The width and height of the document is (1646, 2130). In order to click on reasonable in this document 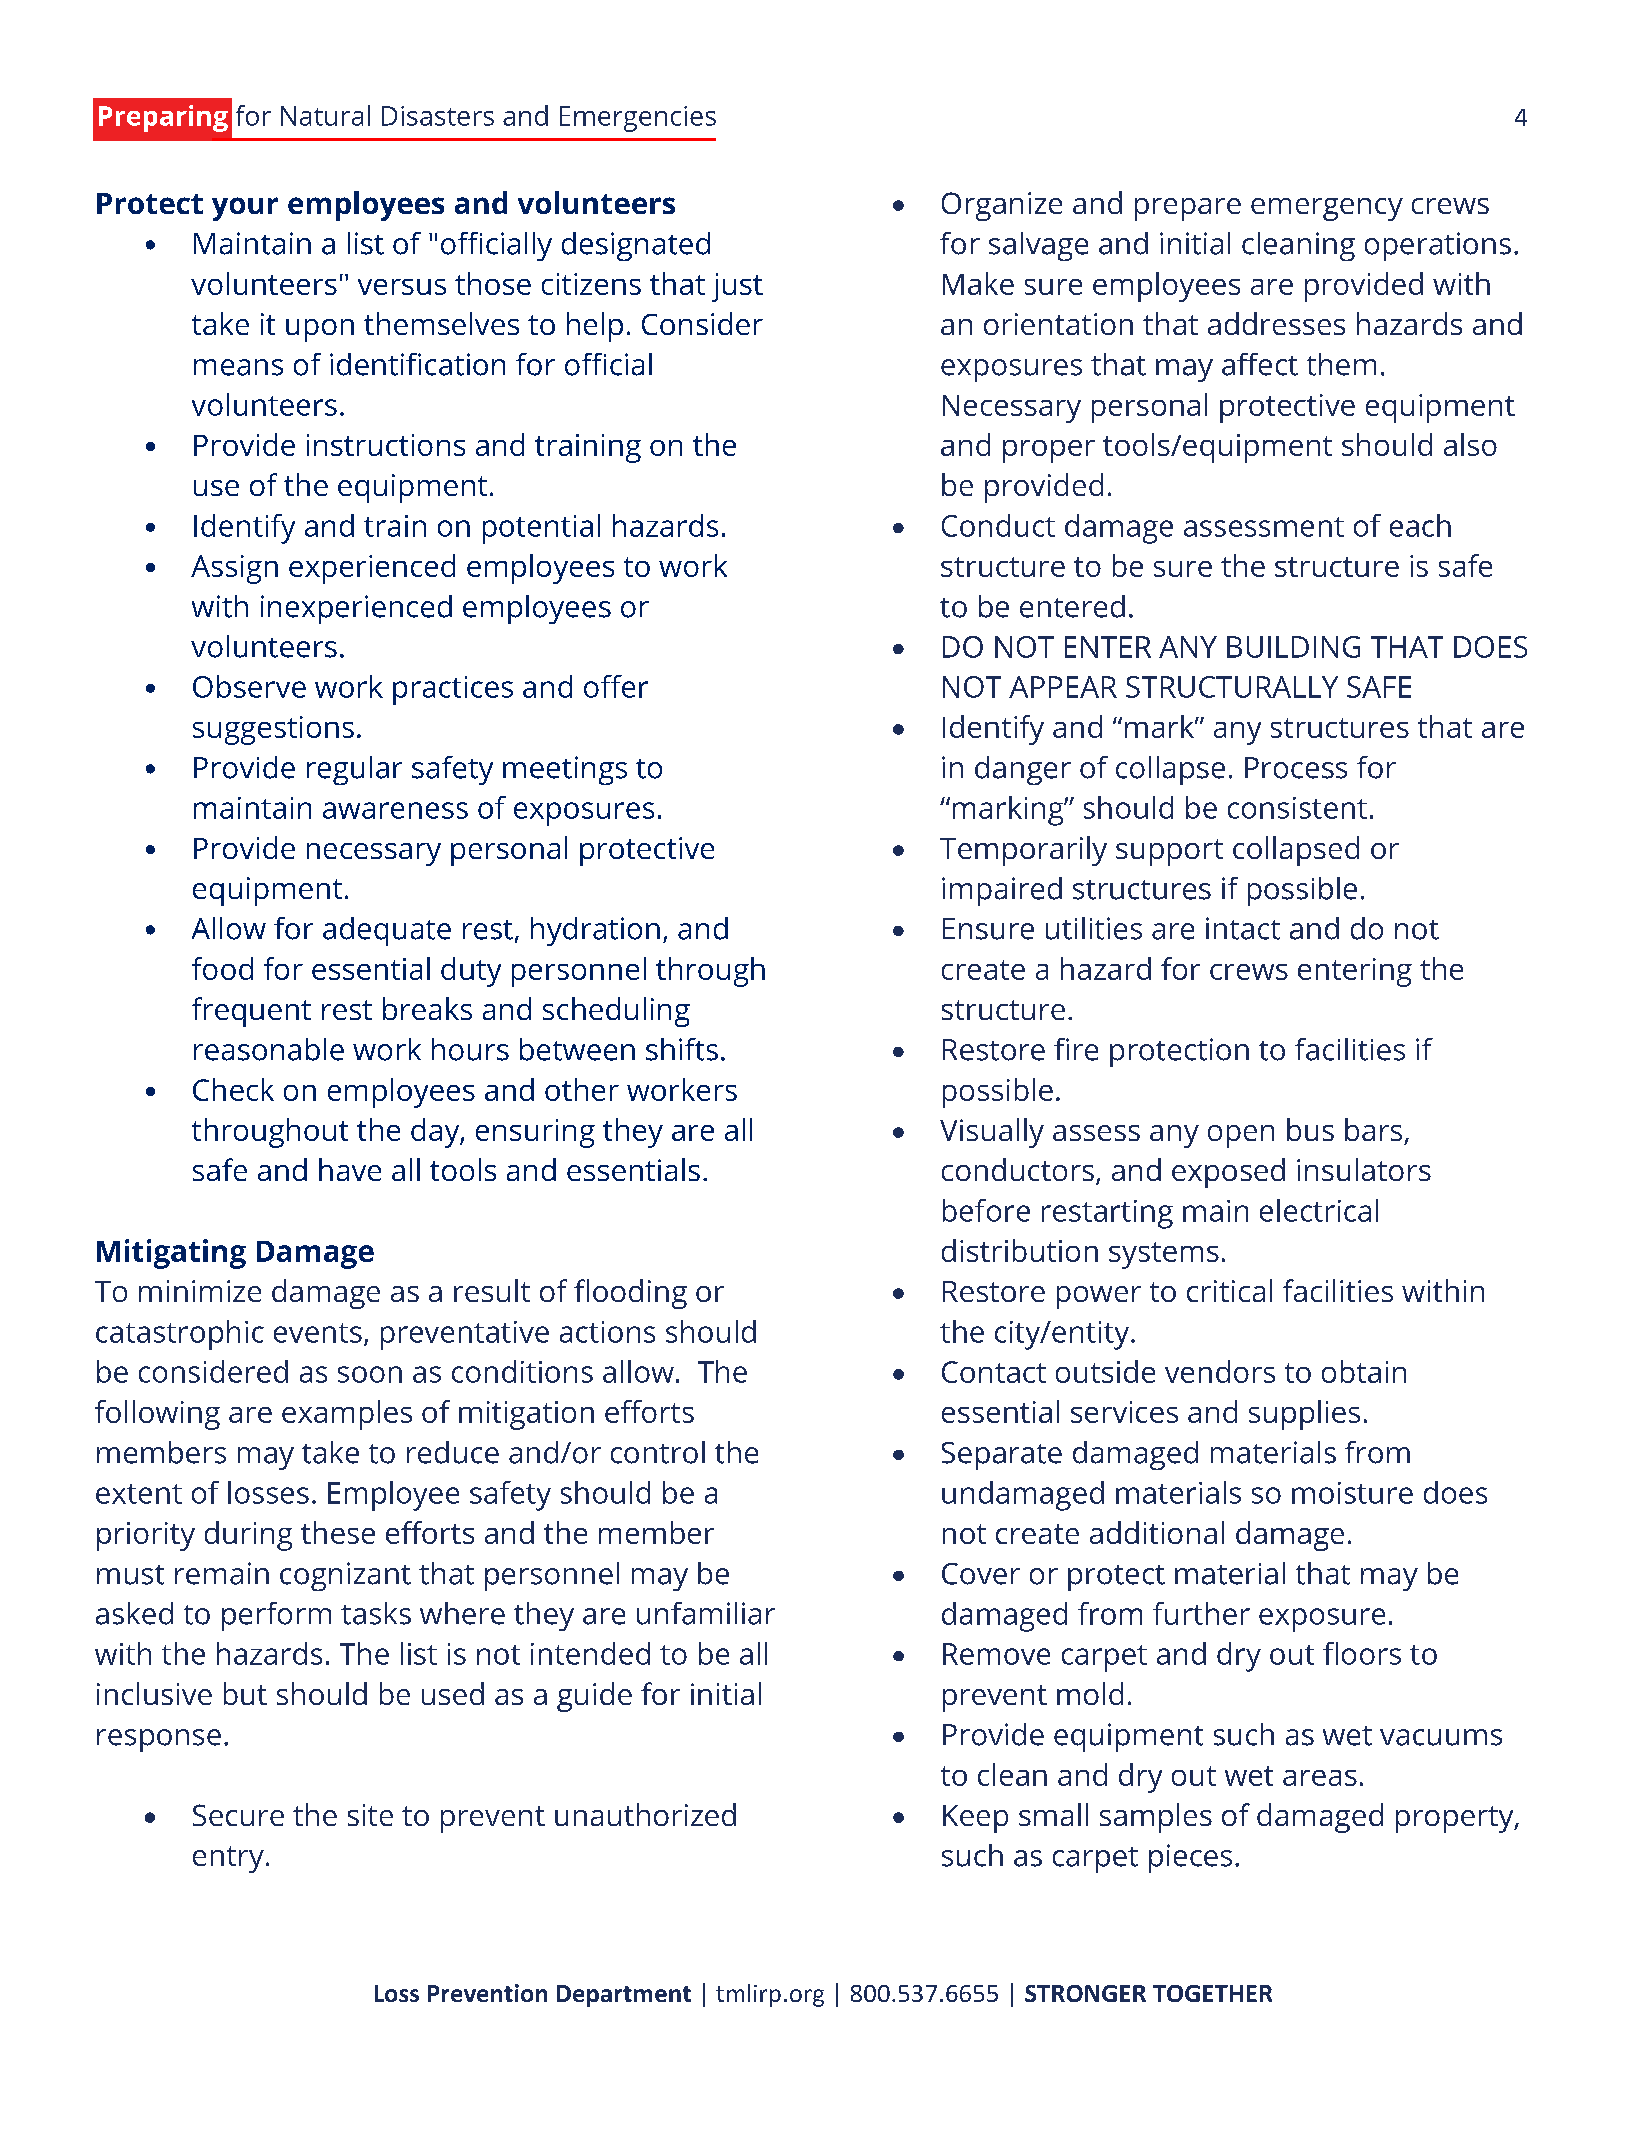, I will do `click(269, 1049)`.
